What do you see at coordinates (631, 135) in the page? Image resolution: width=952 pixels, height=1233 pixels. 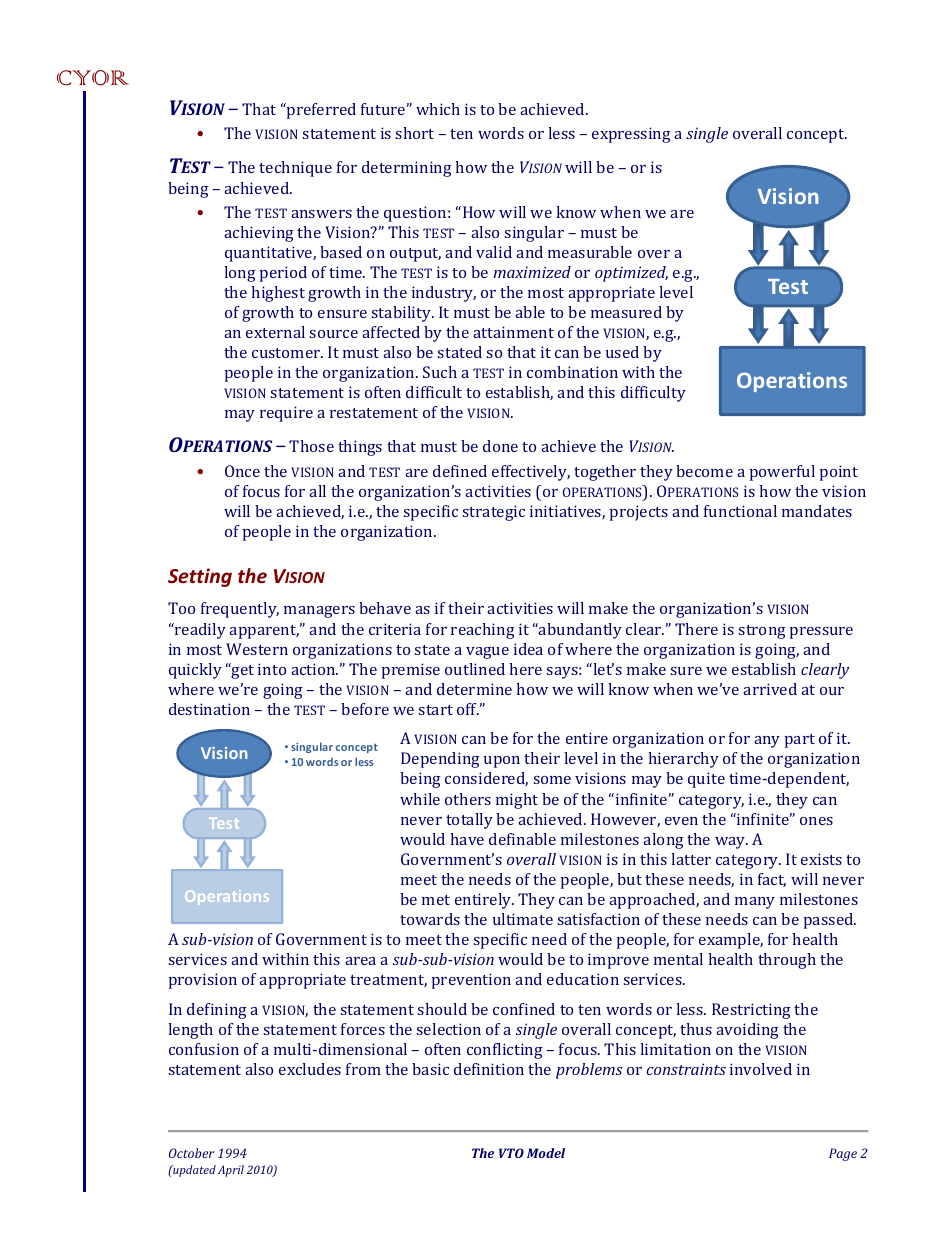 I see `expressing` at bounding box center [631, 135].
